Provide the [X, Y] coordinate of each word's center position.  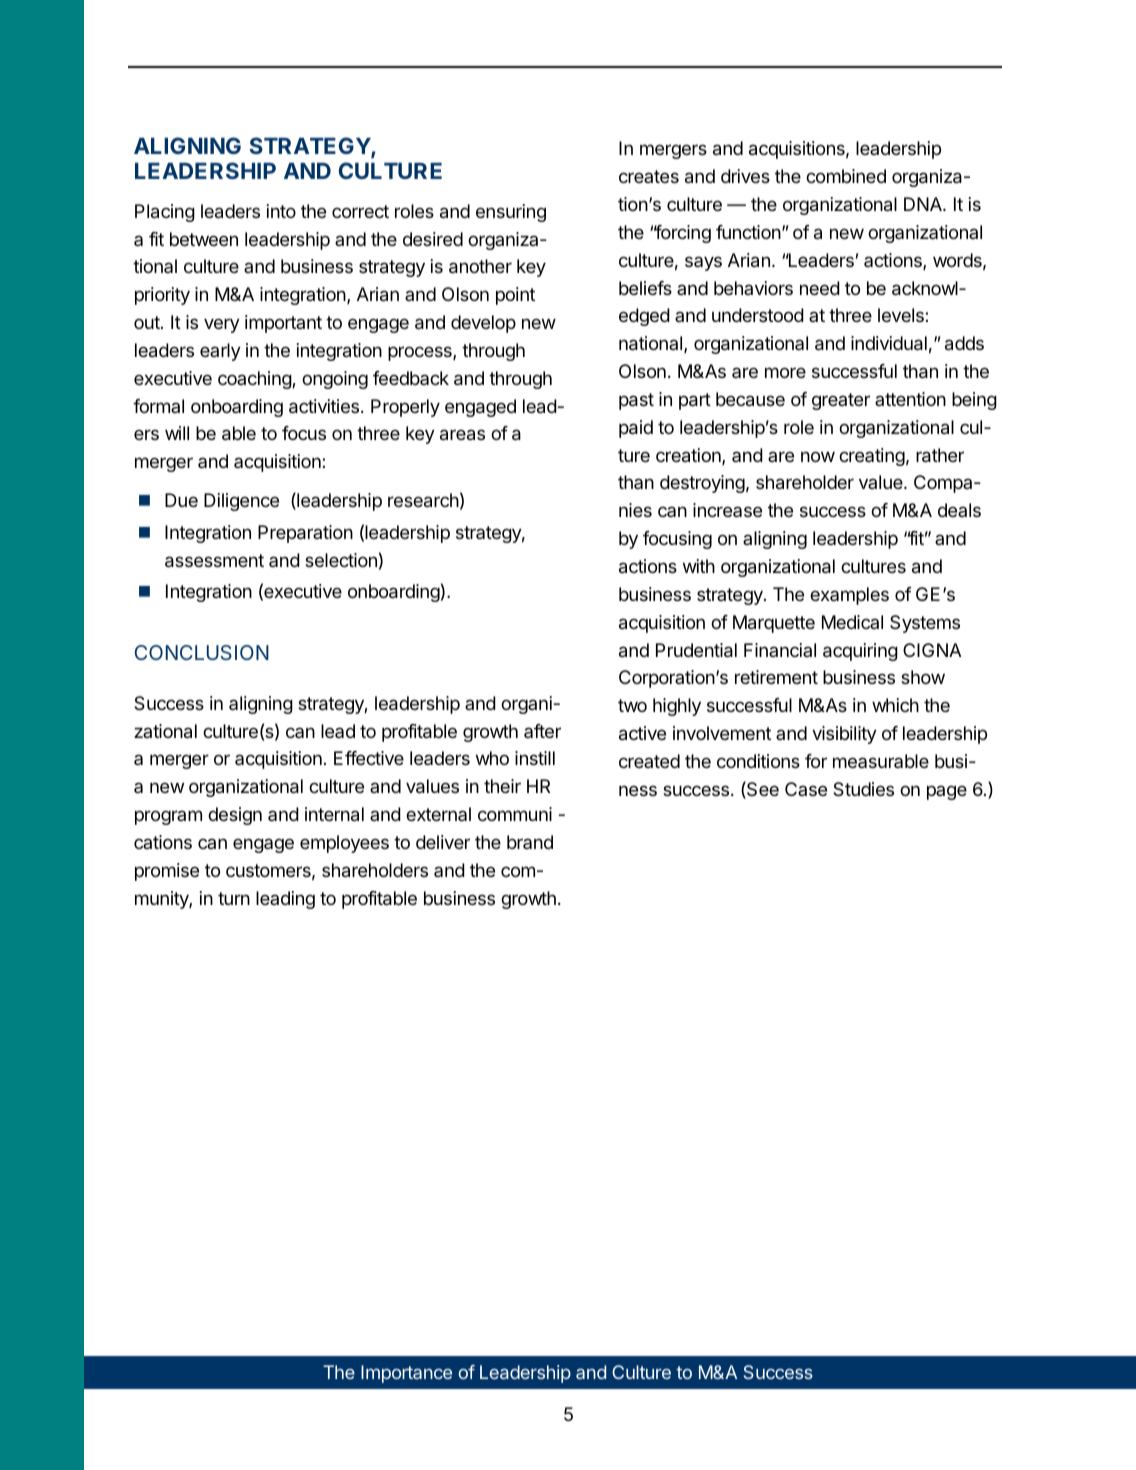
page [947, 792]
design [235, 816]
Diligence [241, 502]
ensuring [511, 213]
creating [872, 457]
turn [234, 898]
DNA [924, 204]
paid [636, 429]
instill [535, 758]
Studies [863, 789]
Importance [406, 1374]
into [281, 211]
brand [530, 842]
